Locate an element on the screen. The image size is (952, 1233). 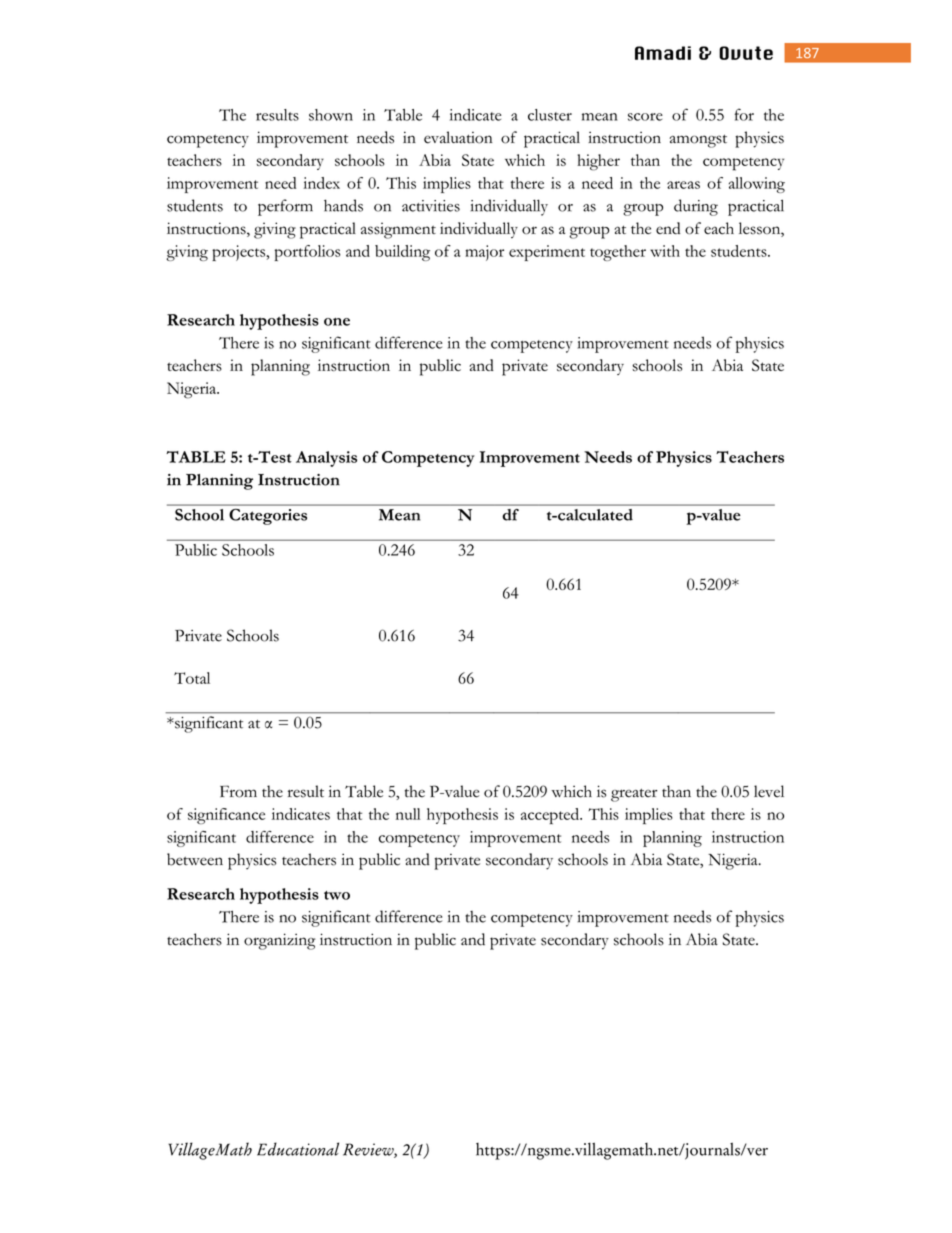
Analysis is located at coordinates (326, 459).
